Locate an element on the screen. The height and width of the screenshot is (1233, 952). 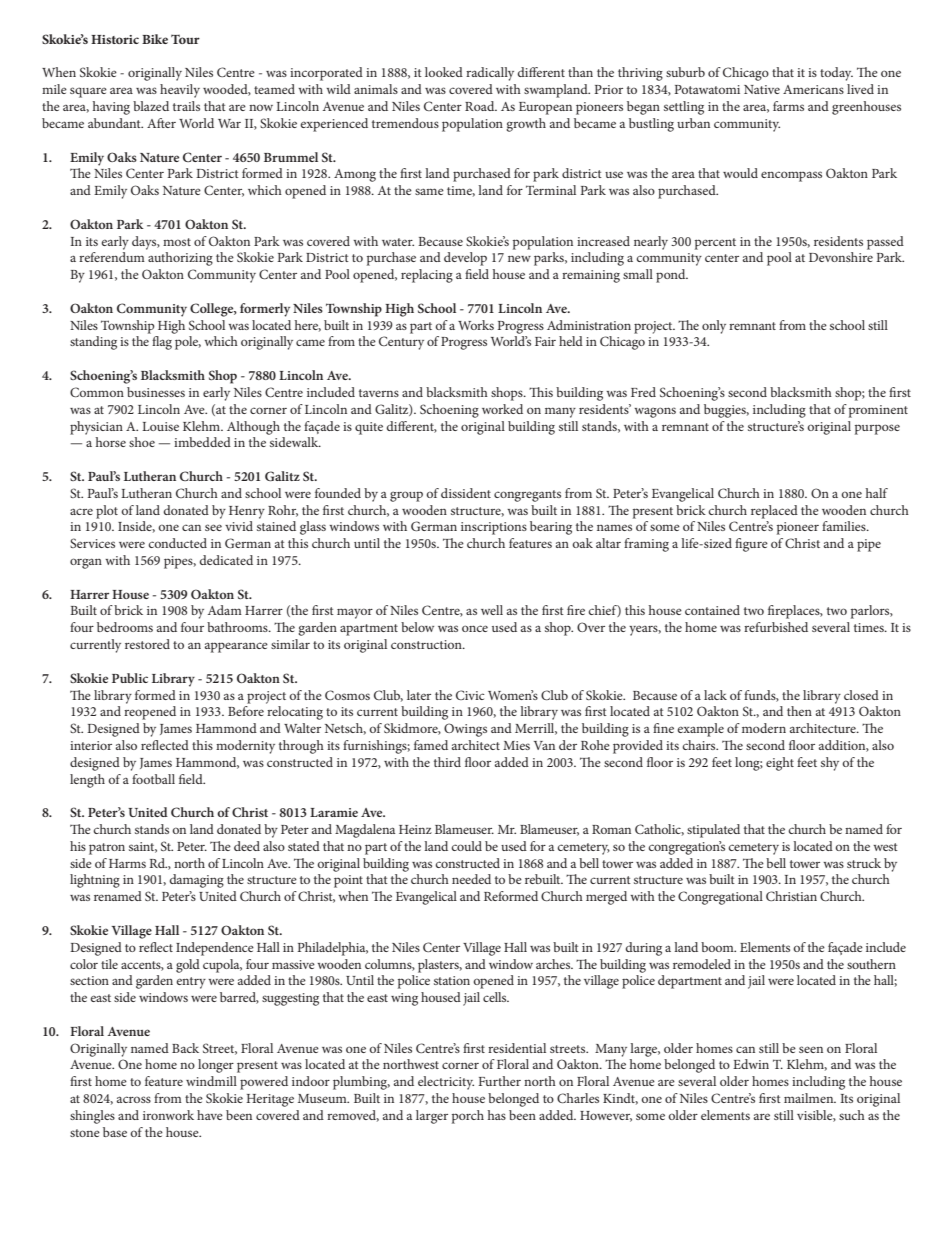
mailmen is located at coordinates (810, 1098).
